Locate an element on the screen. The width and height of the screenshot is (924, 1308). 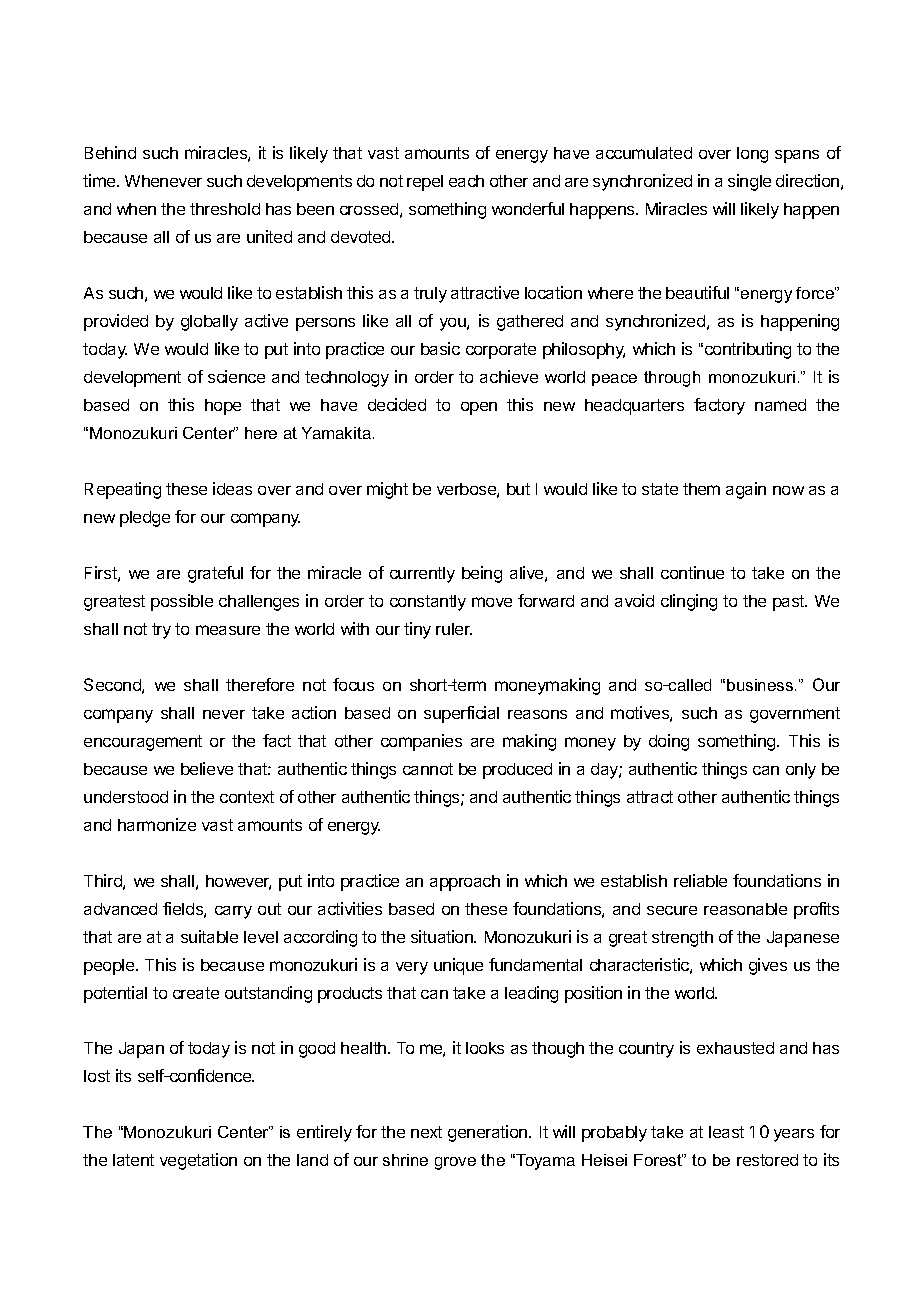
each is located at coordinates (466, 181).
